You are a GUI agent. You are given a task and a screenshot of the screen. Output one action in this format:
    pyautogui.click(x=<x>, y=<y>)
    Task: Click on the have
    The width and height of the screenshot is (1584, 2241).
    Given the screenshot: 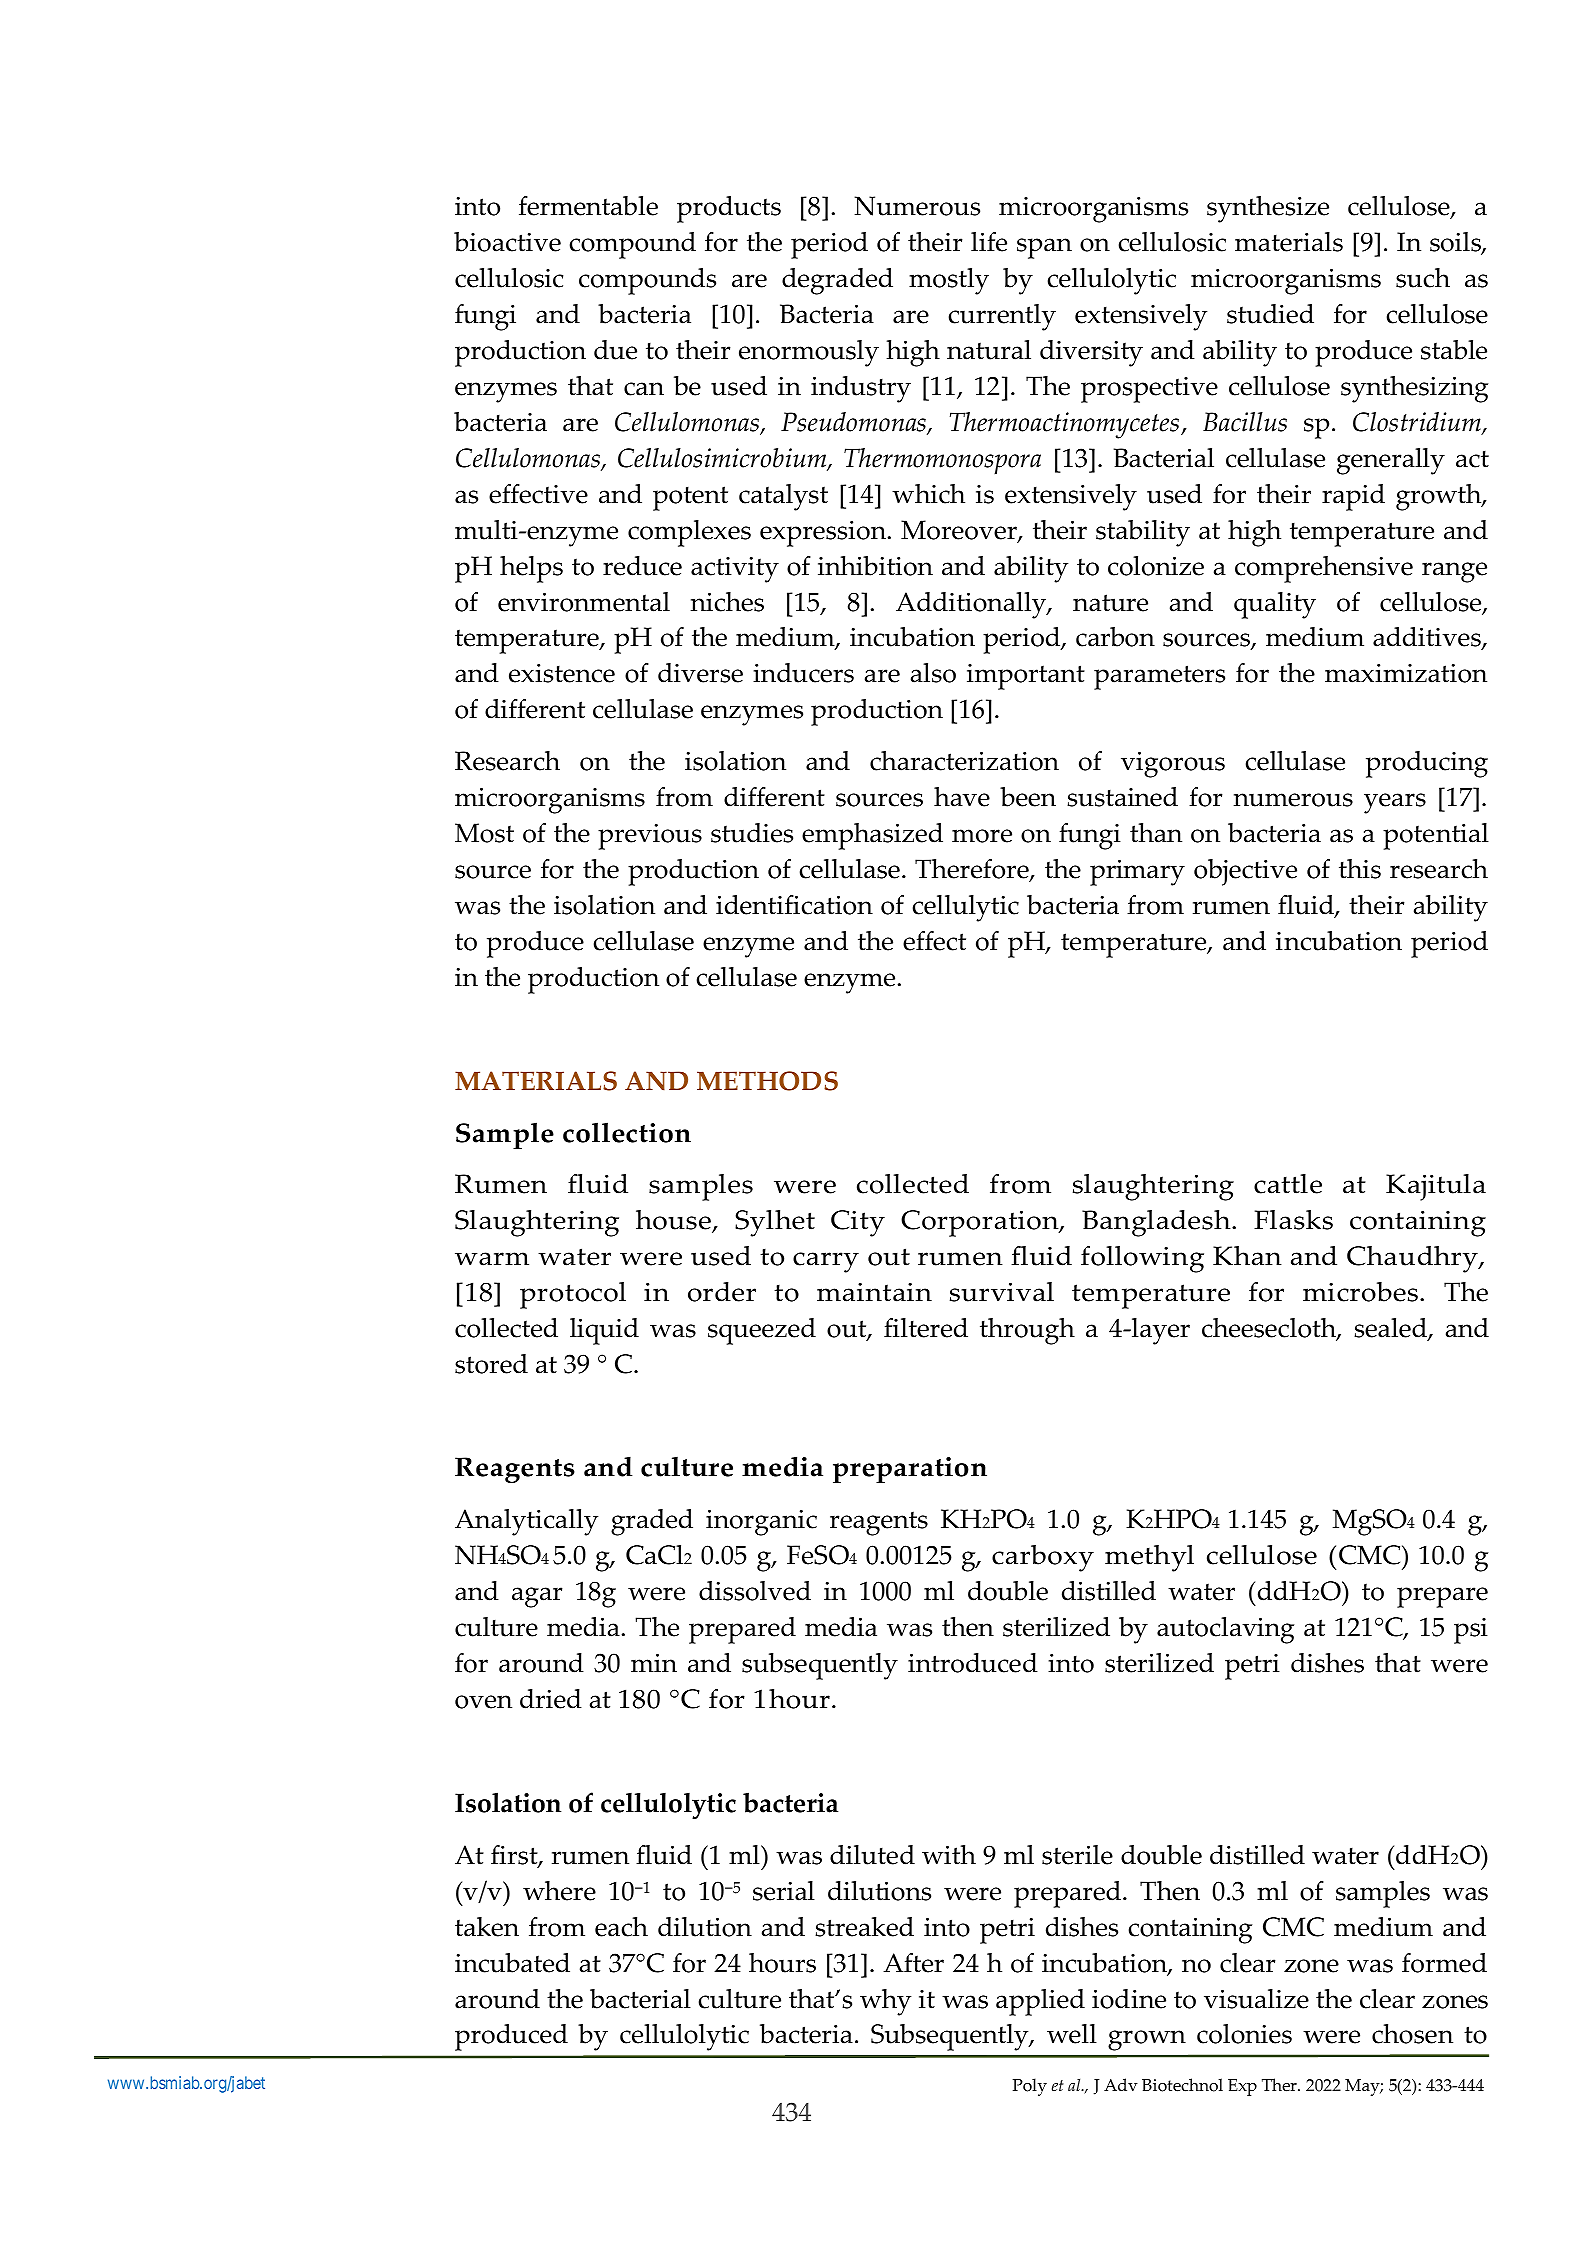 What is the action you would take?
    pyautogui.click(x=962, y=797)
